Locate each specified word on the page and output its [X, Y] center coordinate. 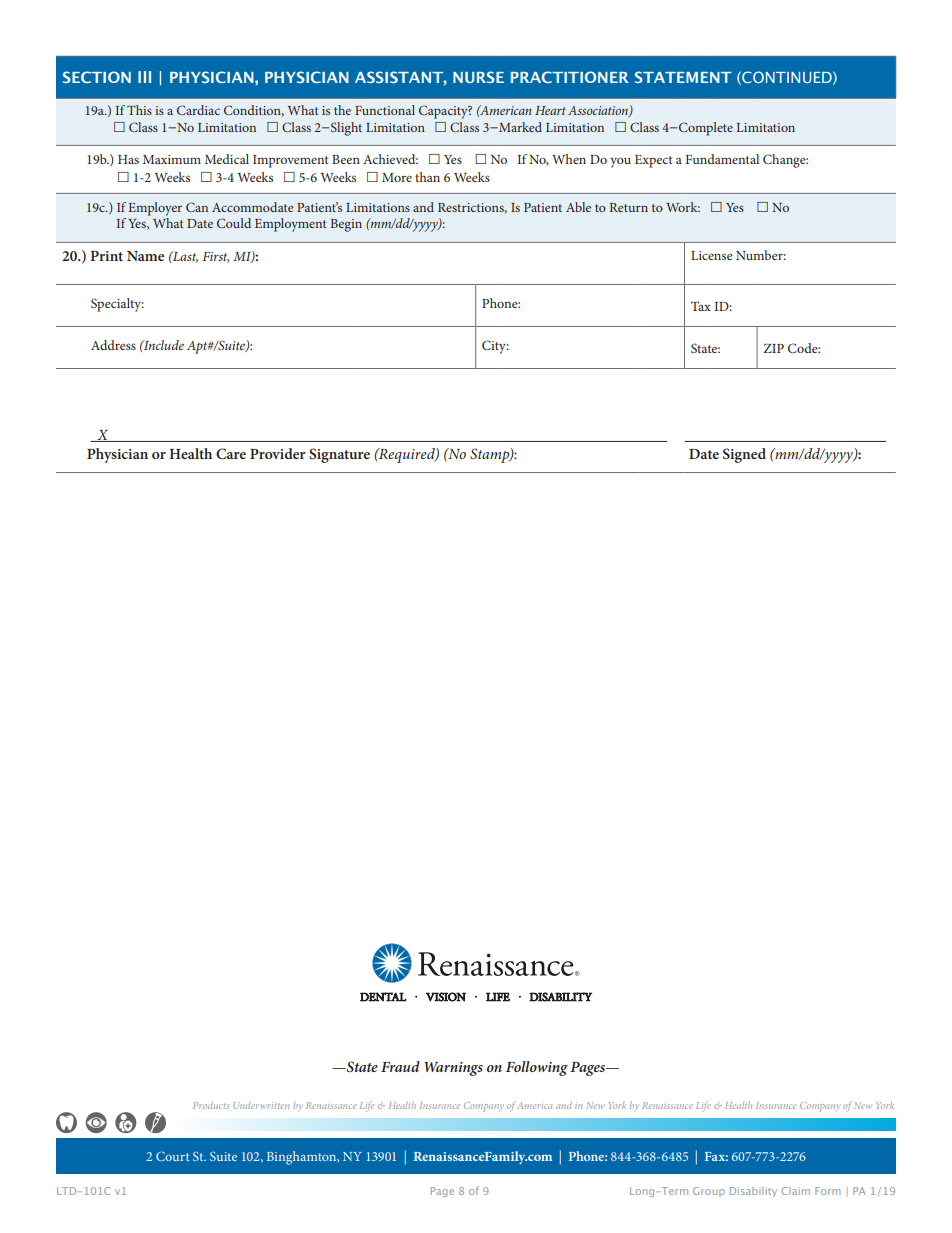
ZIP [774, 348]
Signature [339, 455]
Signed [744, 455]
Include [163, 345]
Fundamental [722, 159]
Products [211, 1105]
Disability [753, 1192]
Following [537, 1068]
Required [407, 455]
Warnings [453, 1069]
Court [172, 1156]
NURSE [478, 77]
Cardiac [198, 110]
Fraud [400, 1066]
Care [231, 454]
